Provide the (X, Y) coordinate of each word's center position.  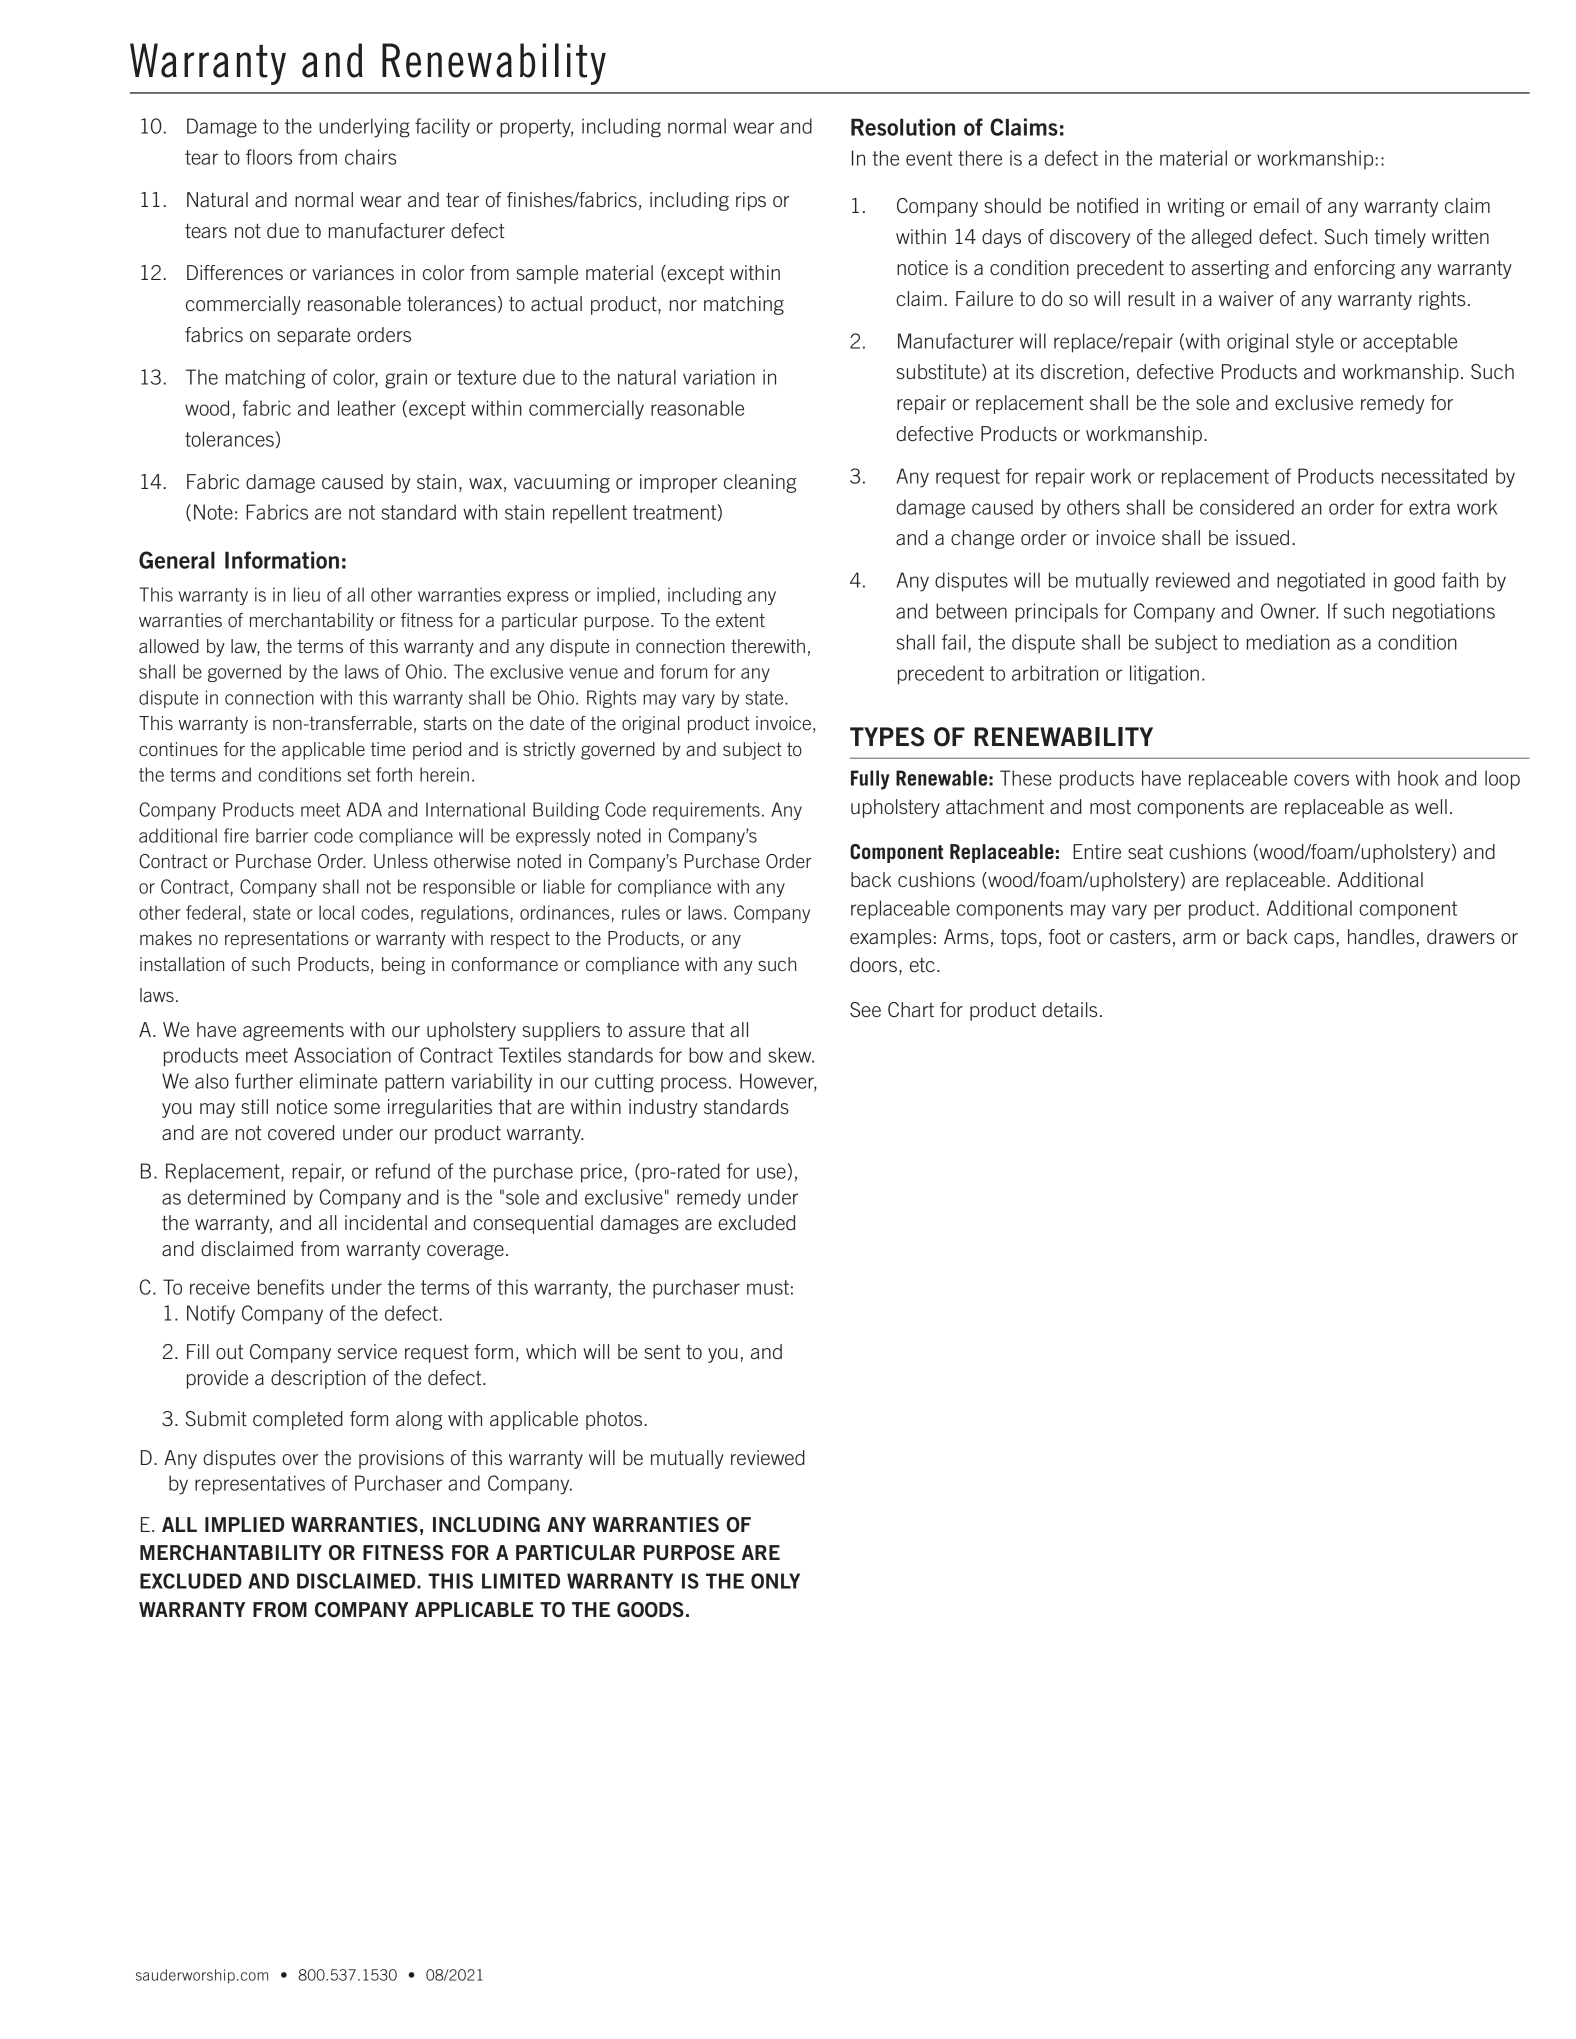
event (929, 158)
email (1276, 205)
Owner (1289, 611)
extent (740, 620)
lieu (307, 594)
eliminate (338, 1081)
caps (1315, 940)
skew (791, 1055)
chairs (370, 157)
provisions (401, 1459)
